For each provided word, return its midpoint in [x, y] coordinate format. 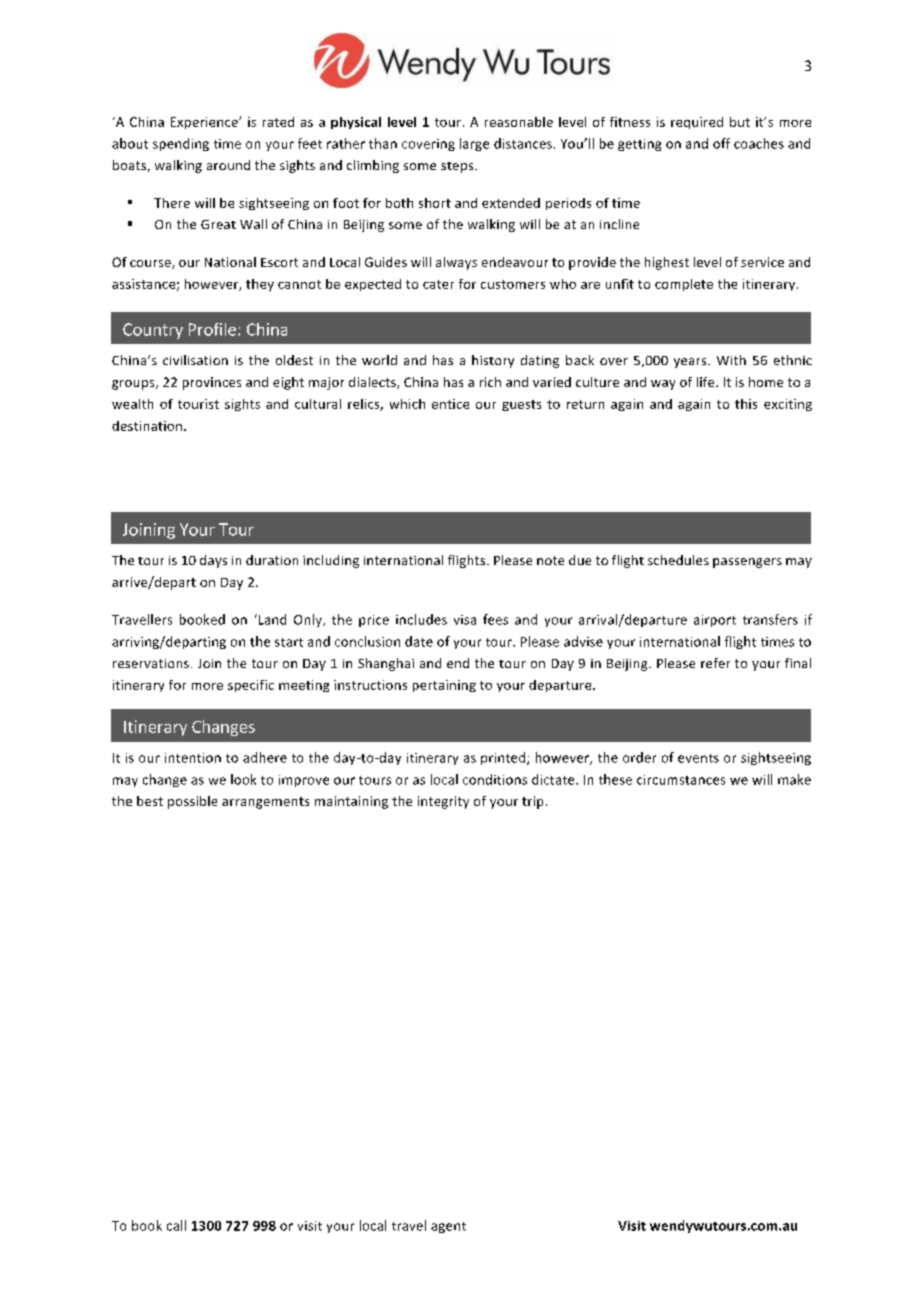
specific [251, 686]
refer [715, 663]
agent [448, 1227]
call [176, 1225]
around [228, 165]
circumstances [681, 780]
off [721, 143]
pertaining [444, 686]
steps [458, 167]
